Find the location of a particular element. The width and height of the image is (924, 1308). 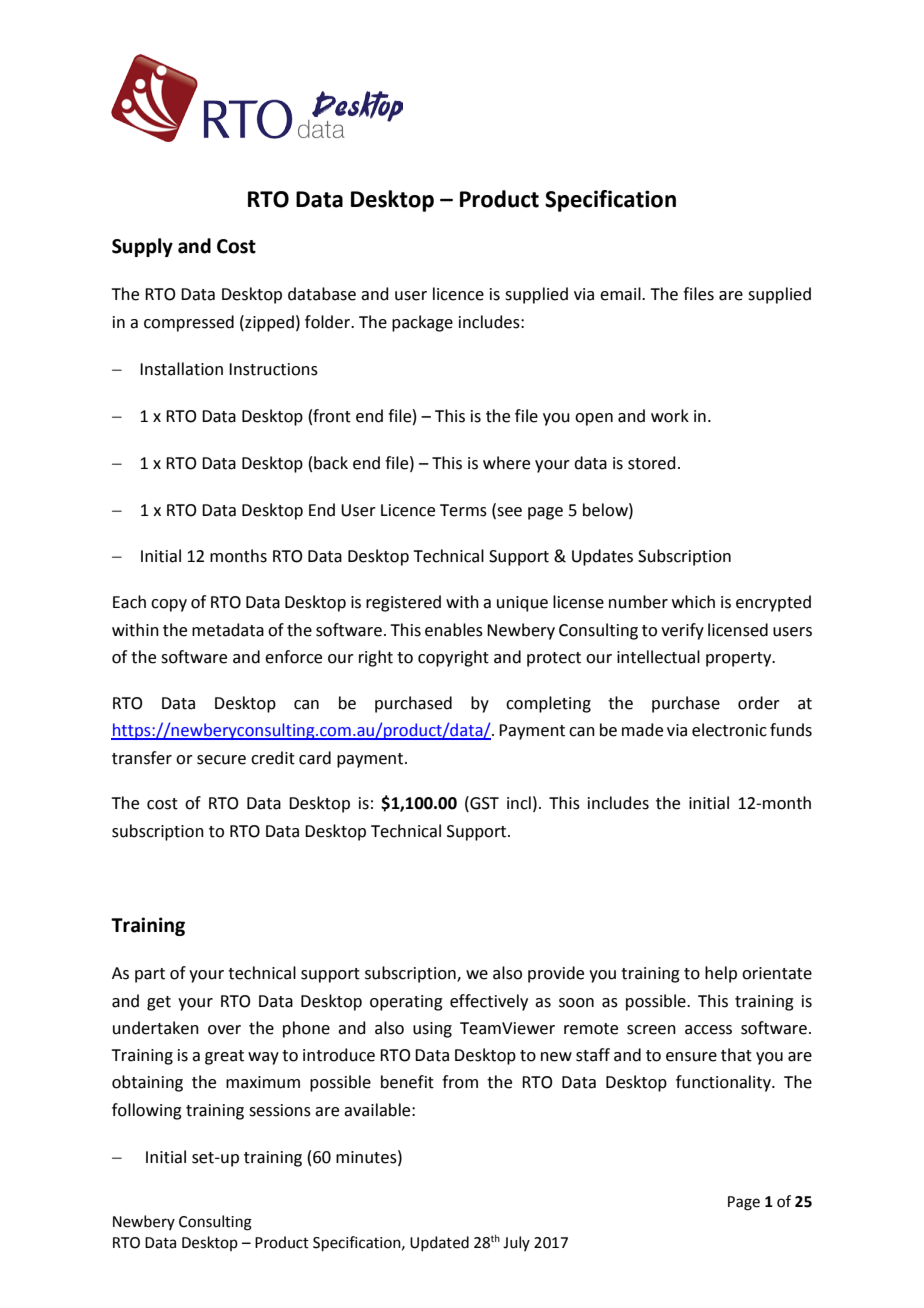

over is located at coordinates (224, 1030).
